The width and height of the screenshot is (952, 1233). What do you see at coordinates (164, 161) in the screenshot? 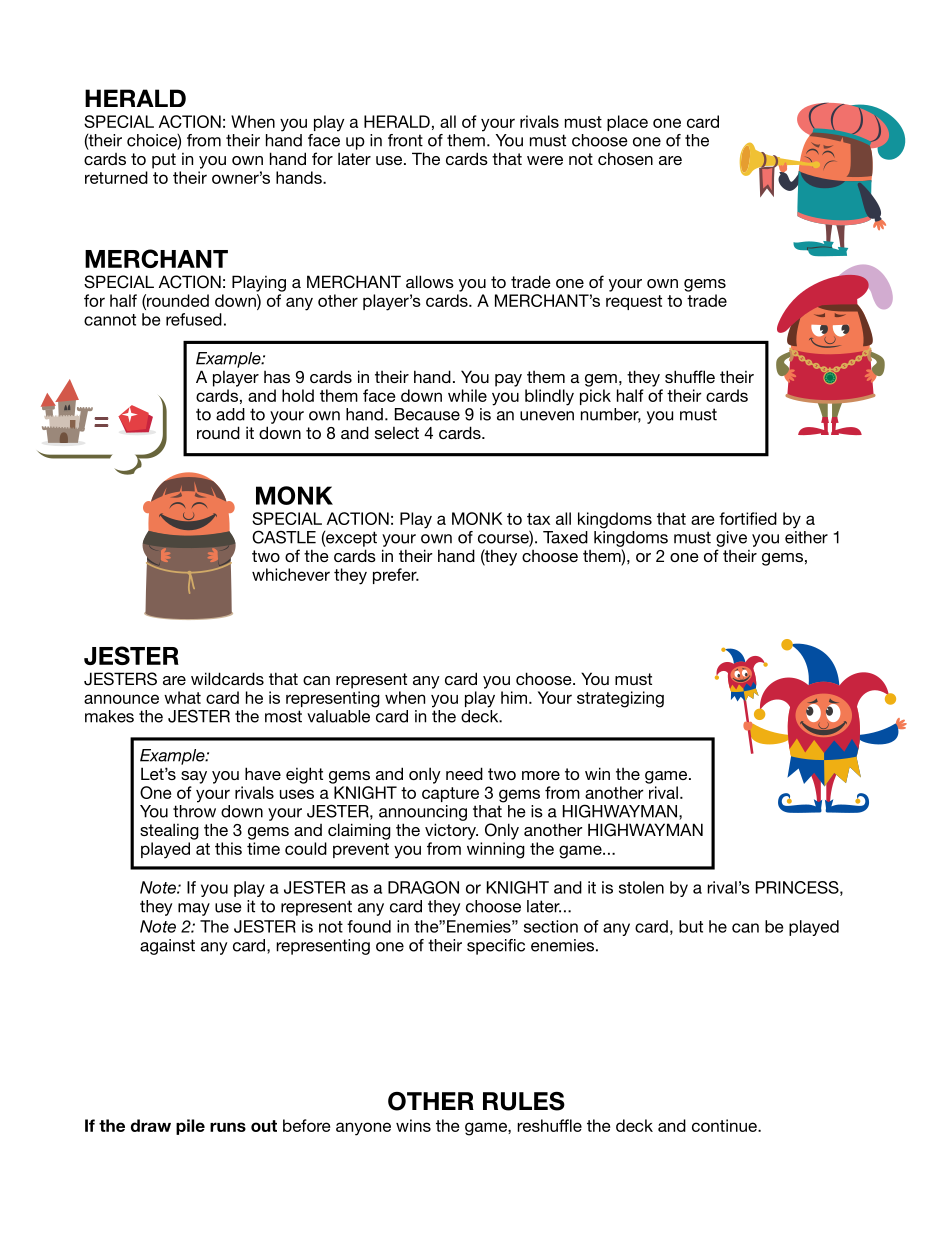
I see `put` at bounding box center [164, 161].
